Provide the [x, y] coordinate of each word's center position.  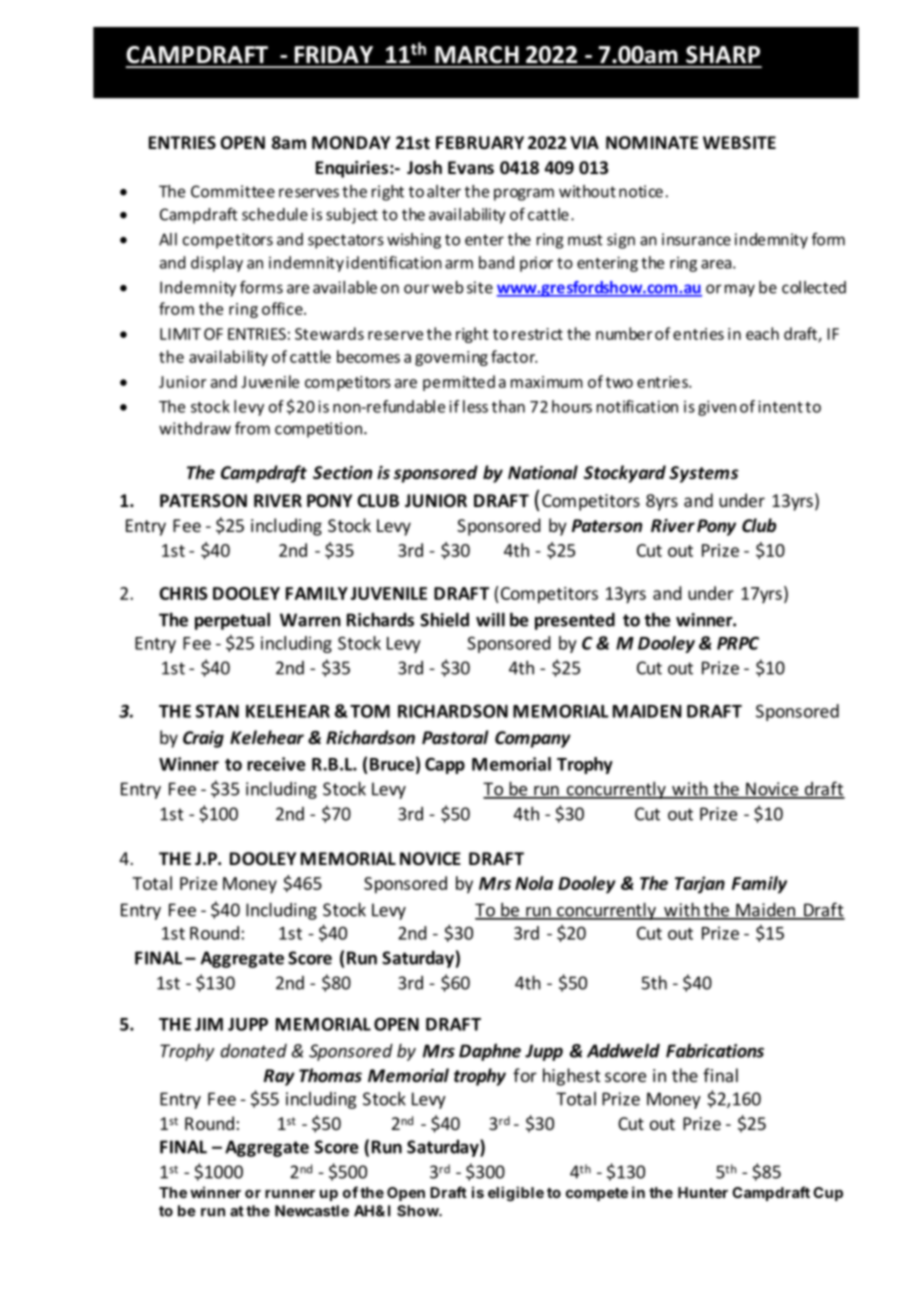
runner [290, 1193]
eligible [516, 1193]
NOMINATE [652, 143]
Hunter [703, 1192]
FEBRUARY [480, 143]
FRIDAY [334, 54]
